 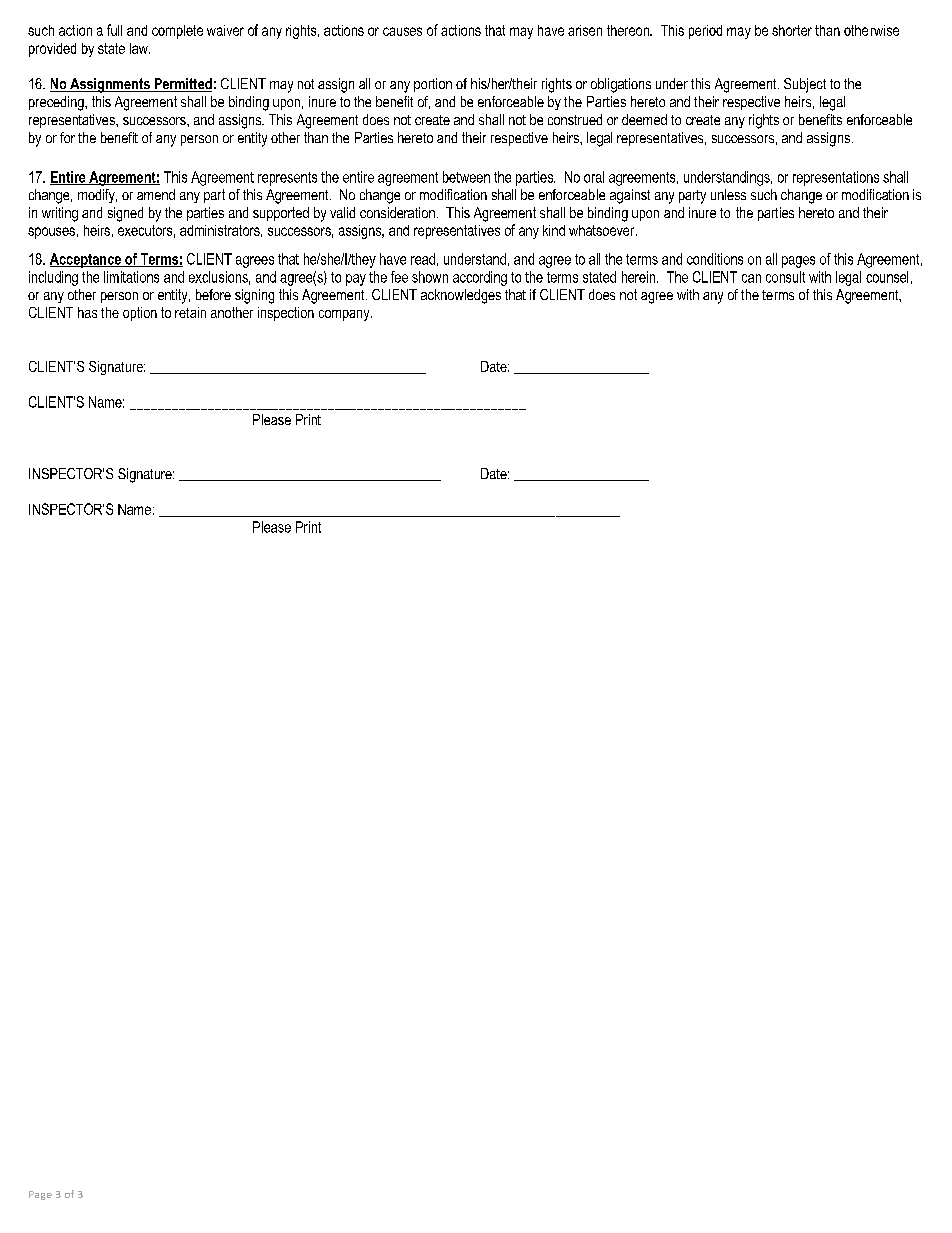 I want to click on causes, so click(x=402, y=31).
